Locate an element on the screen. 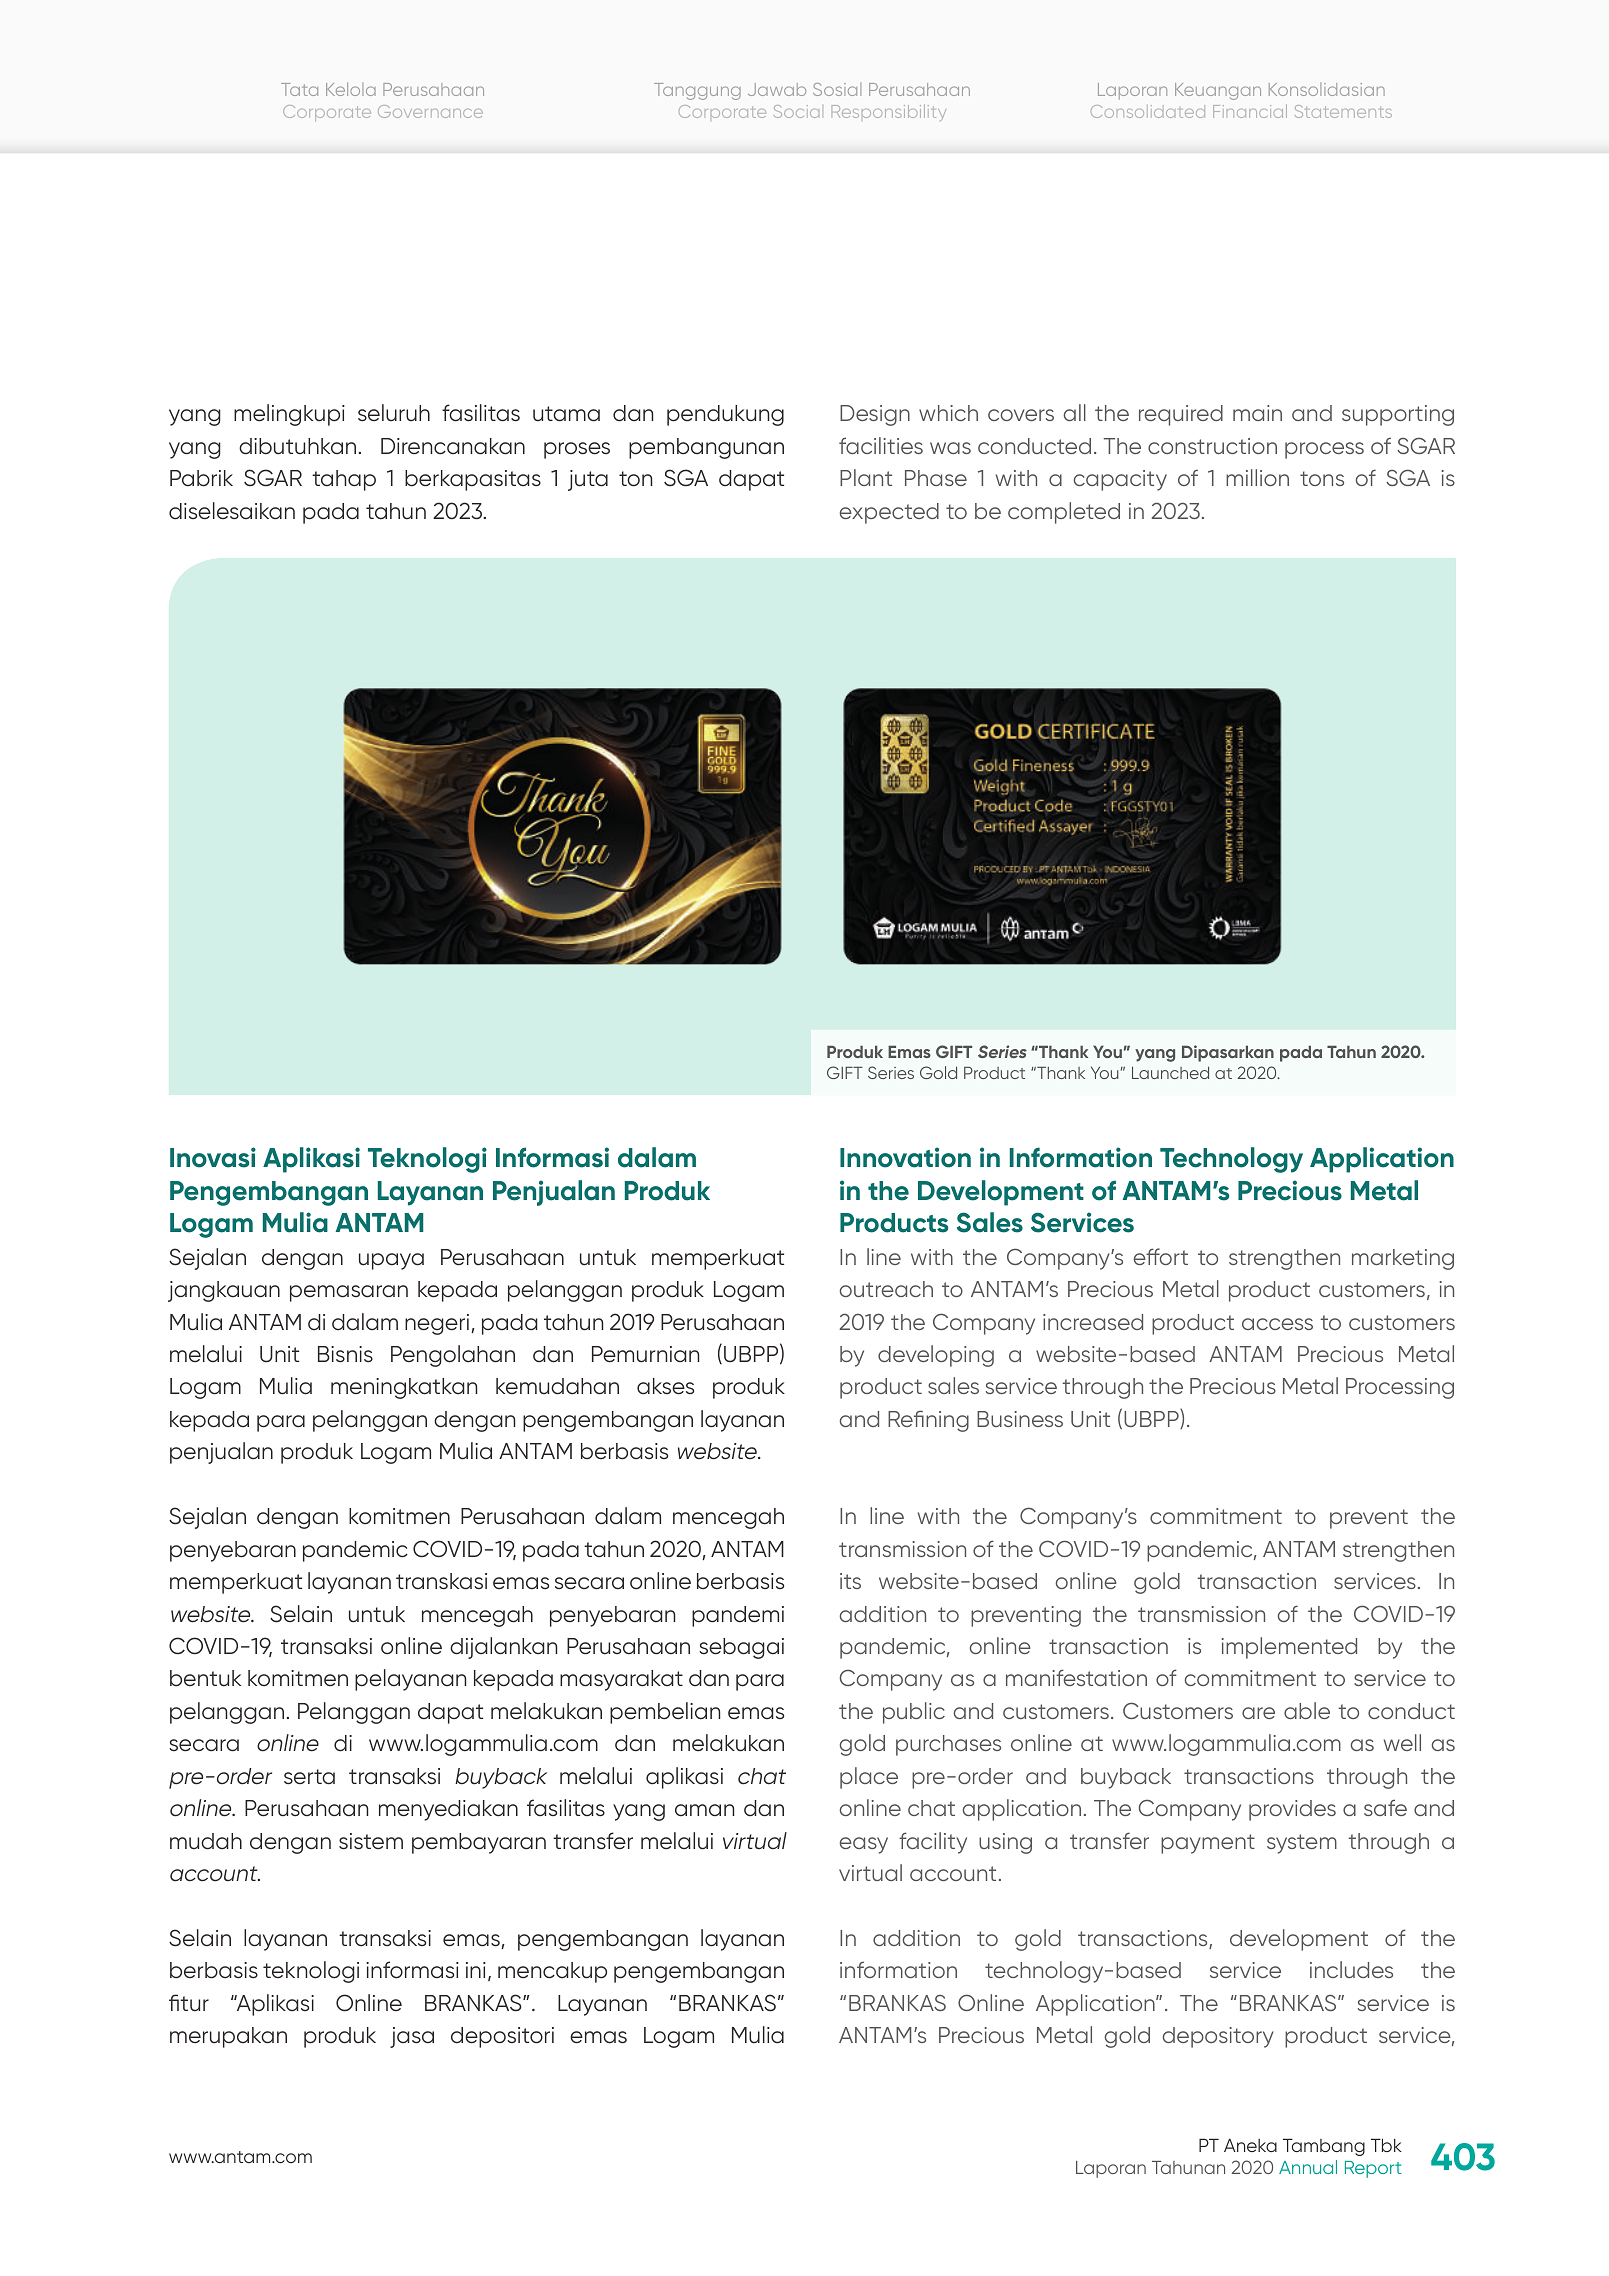  Launched is located at coordinates (1170, 1073).
